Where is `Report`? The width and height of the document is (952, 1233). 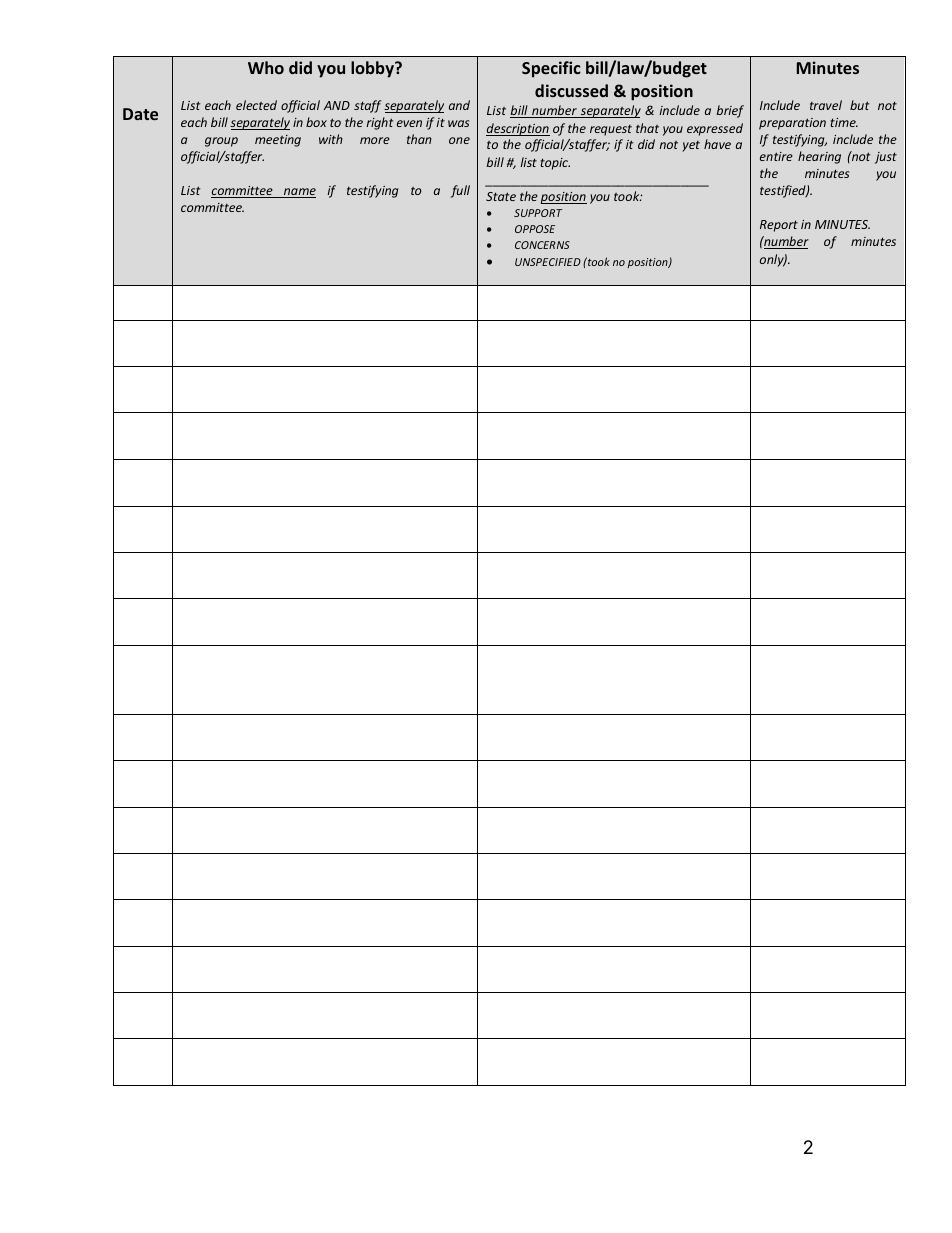 Report is located at coordinates (779, 226).
